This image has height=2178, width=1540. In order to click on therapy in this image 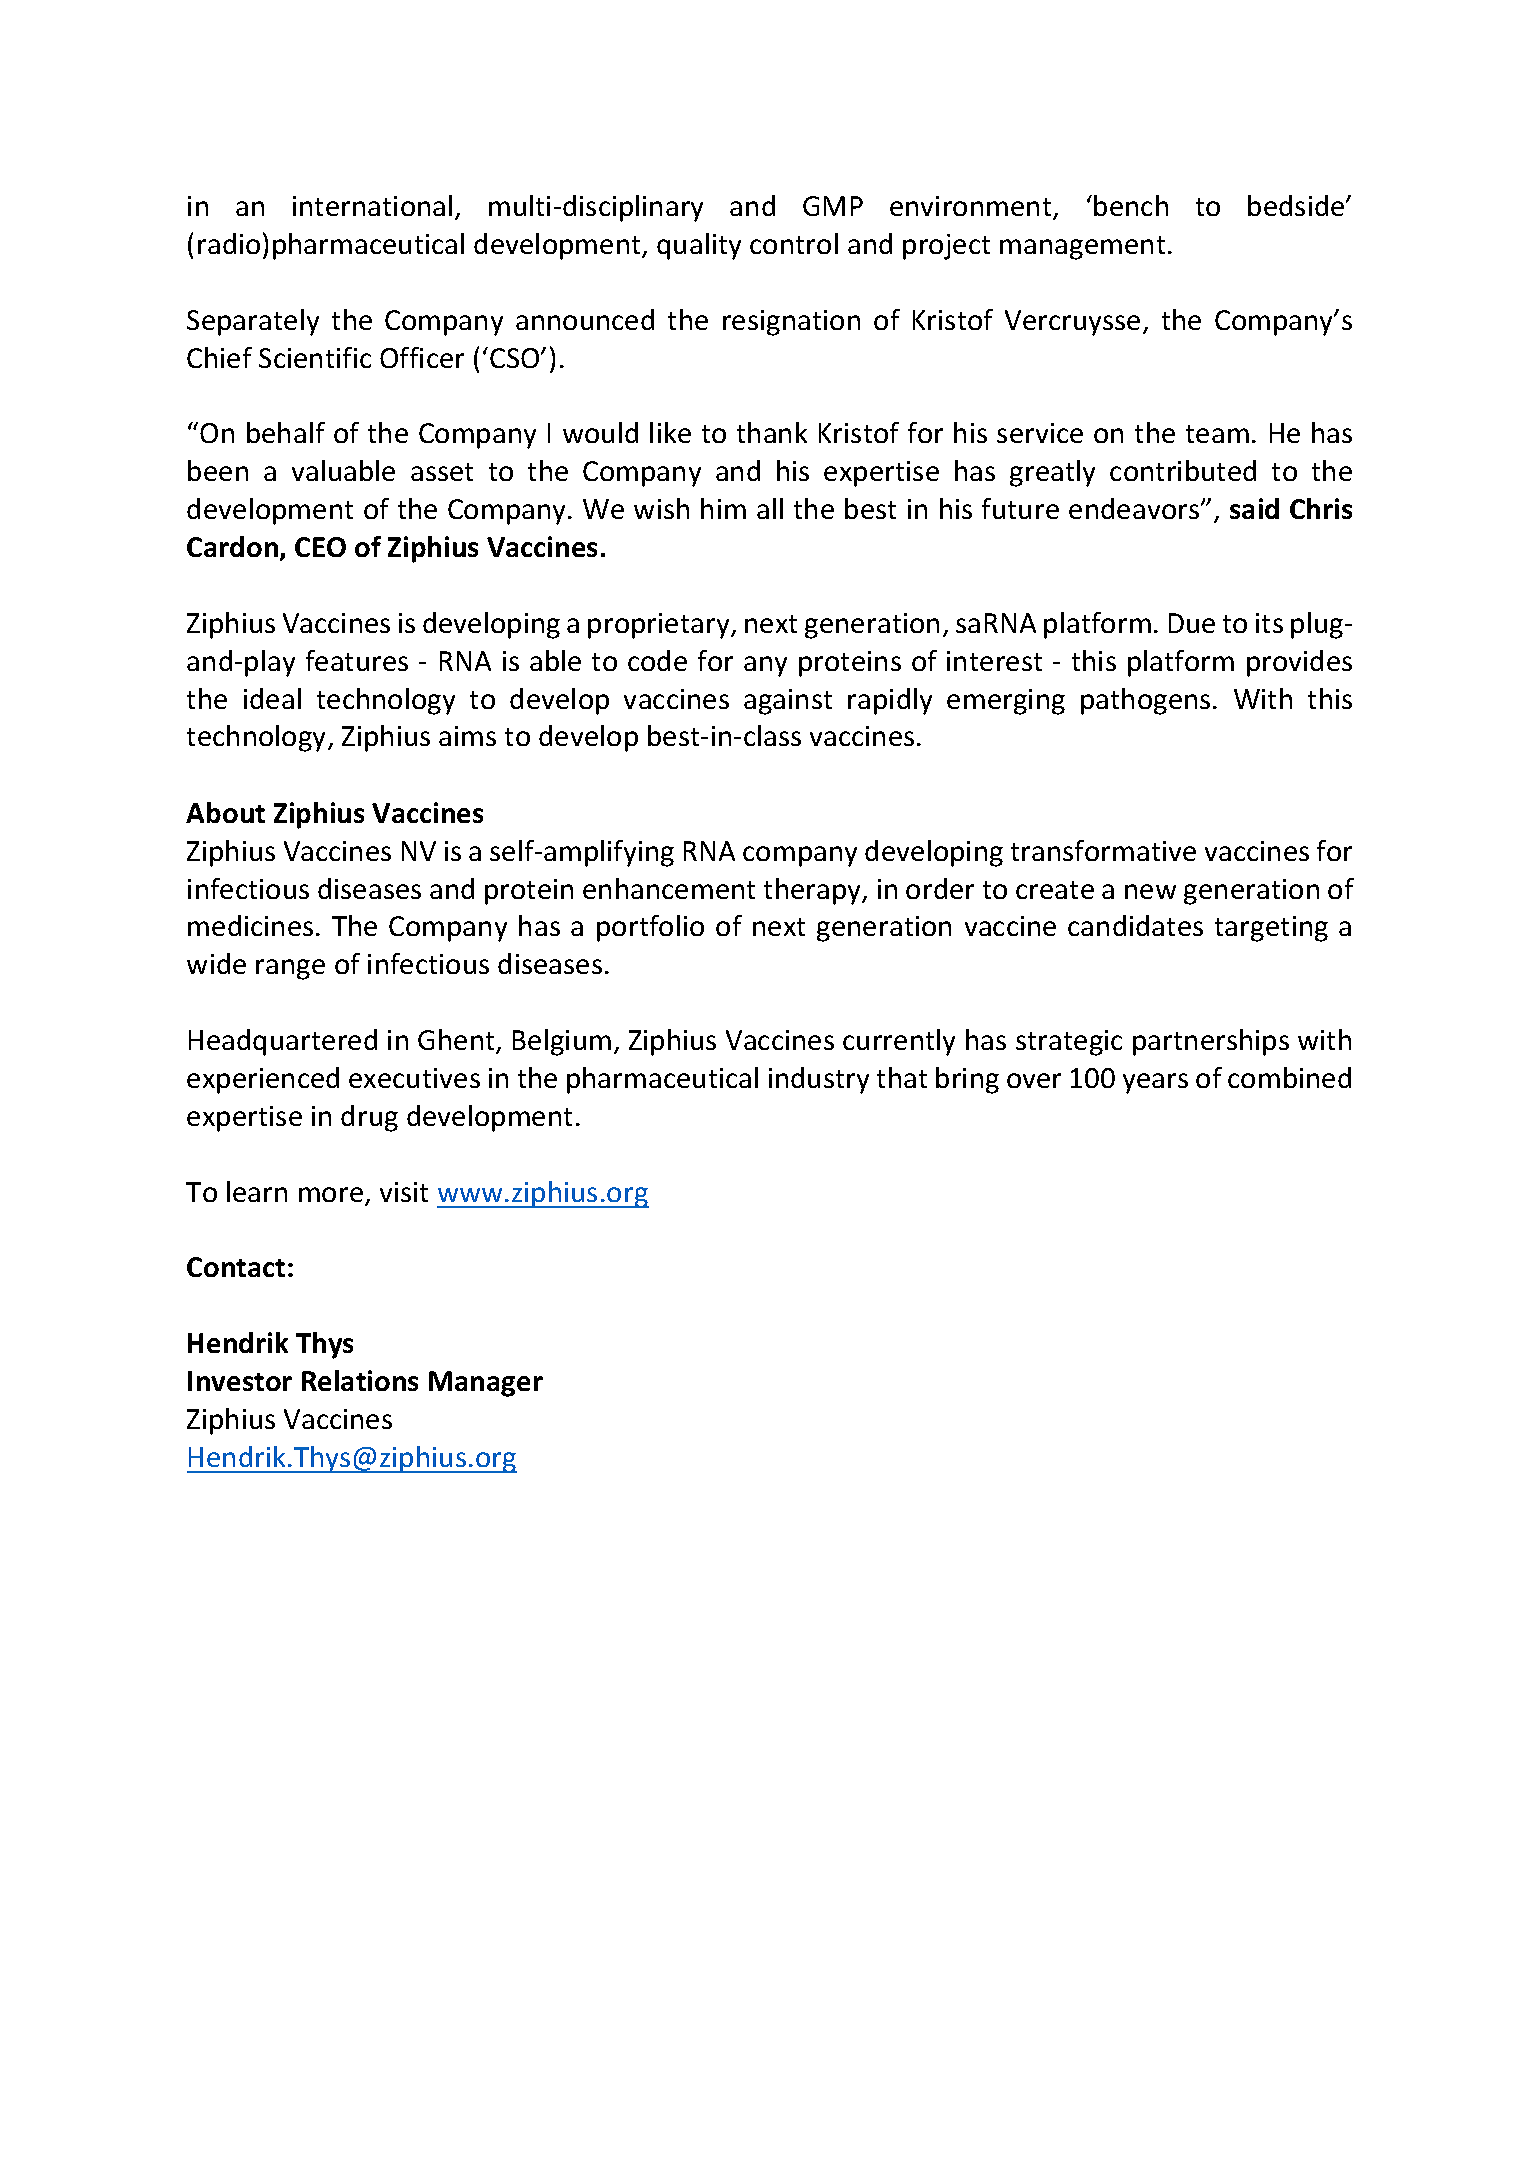, I will do `click(814, 891)`.
